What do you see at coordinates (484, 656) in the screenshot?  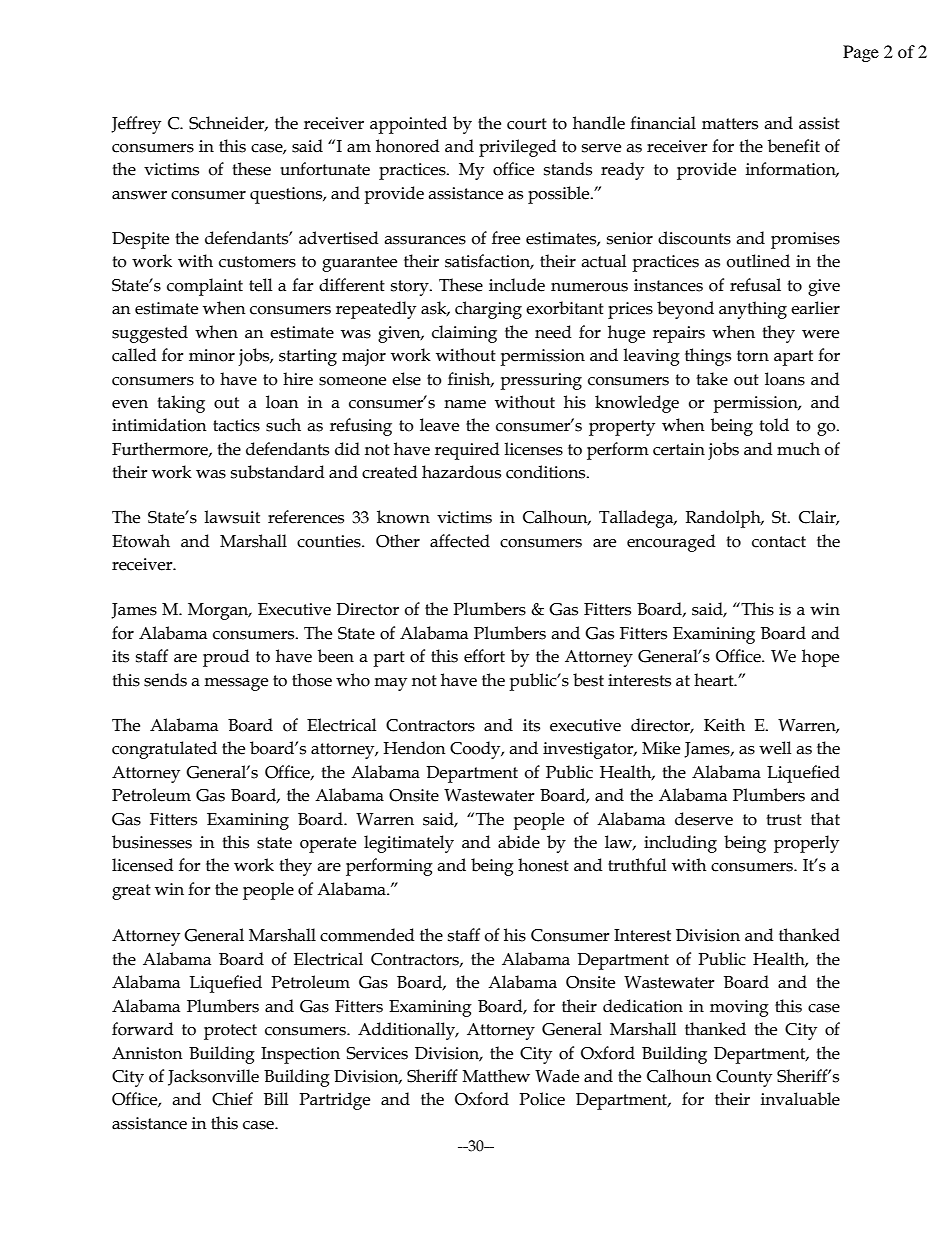 I see `effort` at bounding box center [484, 656].
